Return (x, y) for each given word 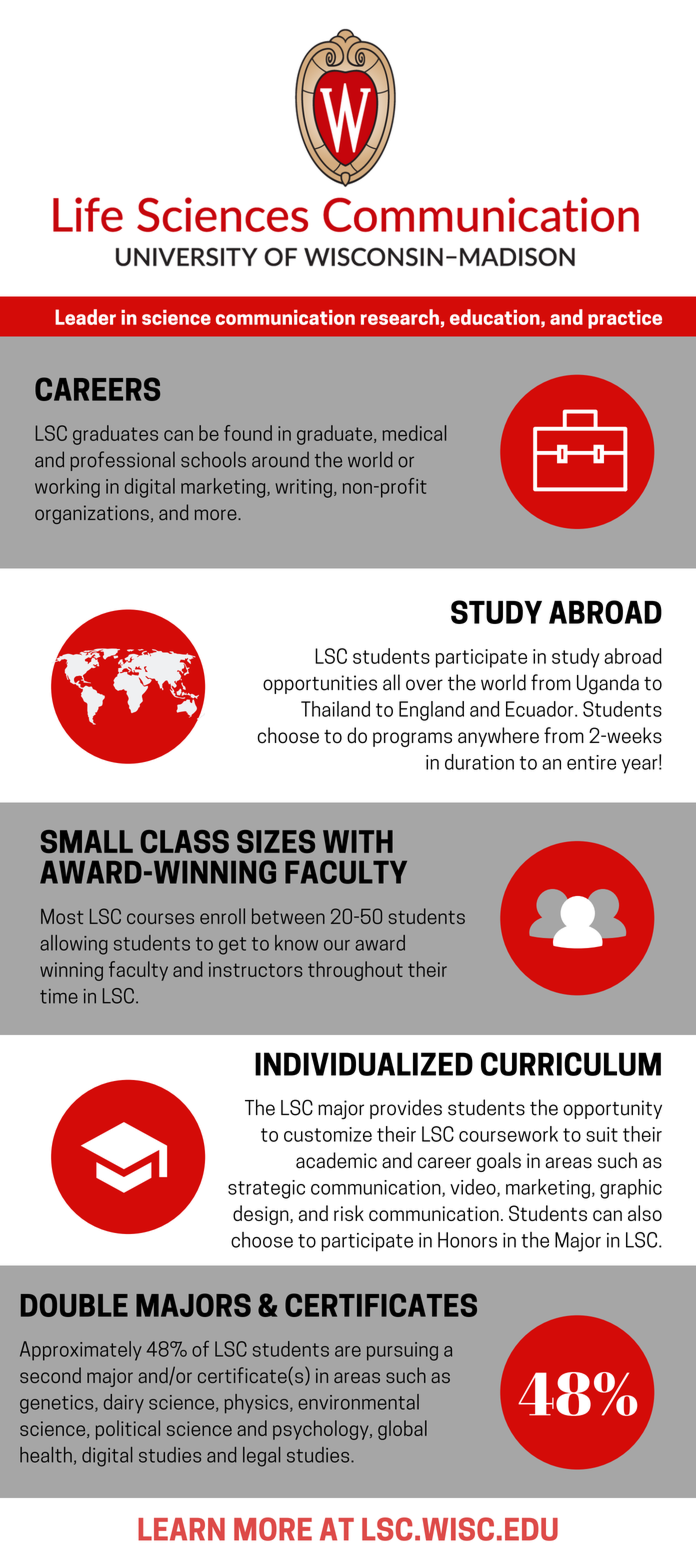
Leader (85, 317)
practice (625, 319)
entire (591, 762)
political (128, 1430)
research (400, 317)
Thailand (335, 709)
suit (602, 1134)
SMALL (87, 841)
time (59, 996)
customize (328, 1134)
